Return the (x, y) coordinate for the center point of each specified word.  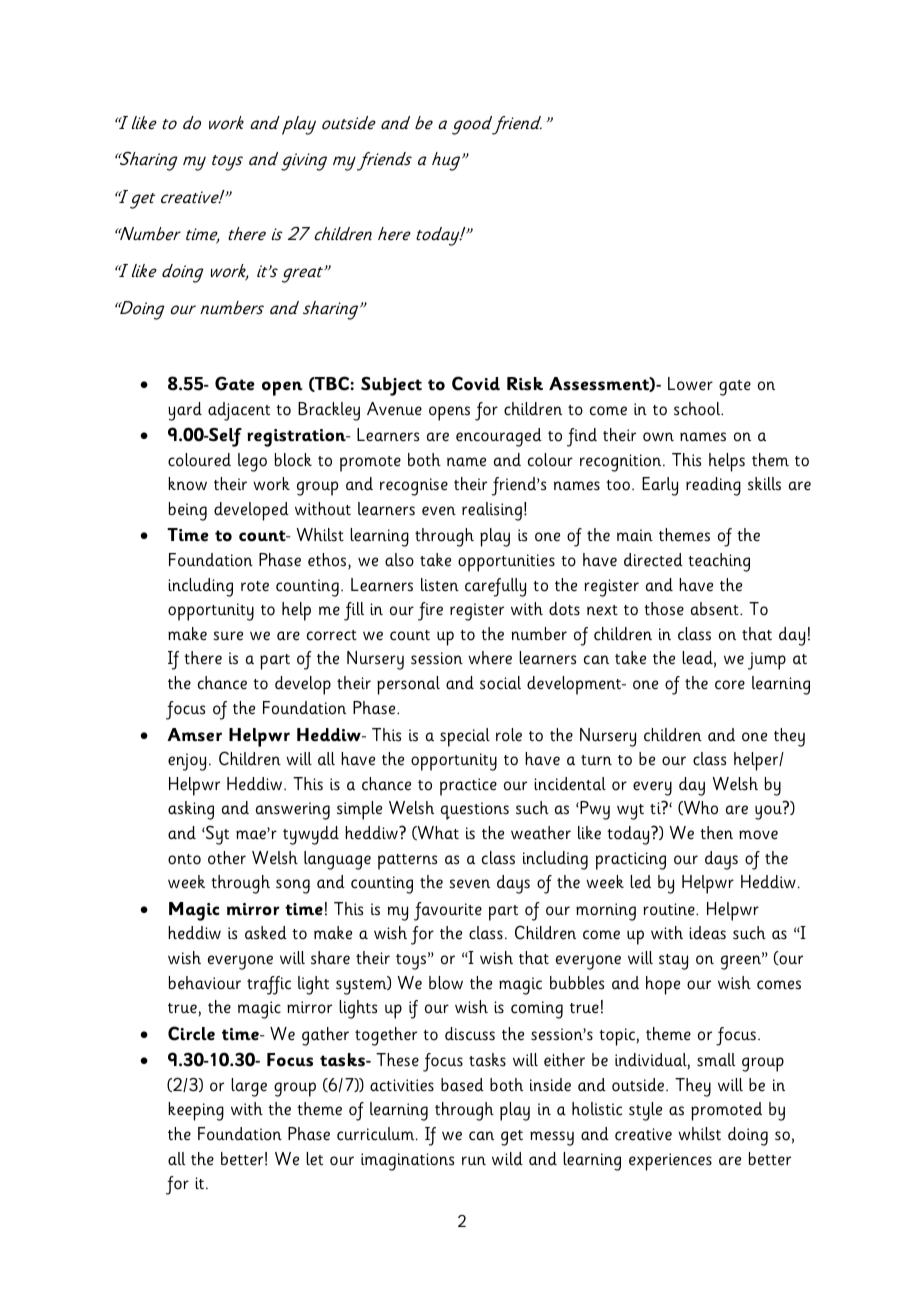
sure (228, 636)
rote (255, 586)
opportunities (506, 563)
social (500, 683)
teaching (719, 562)
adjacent (239, 411)
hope (663, 985)
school (698, 409)
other (227, 858)
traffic (269, 985)
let (314, 1159)
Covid (476, 383)
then (716, 833)
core (730, 685)
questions (475, 811)
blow (446, 983)
